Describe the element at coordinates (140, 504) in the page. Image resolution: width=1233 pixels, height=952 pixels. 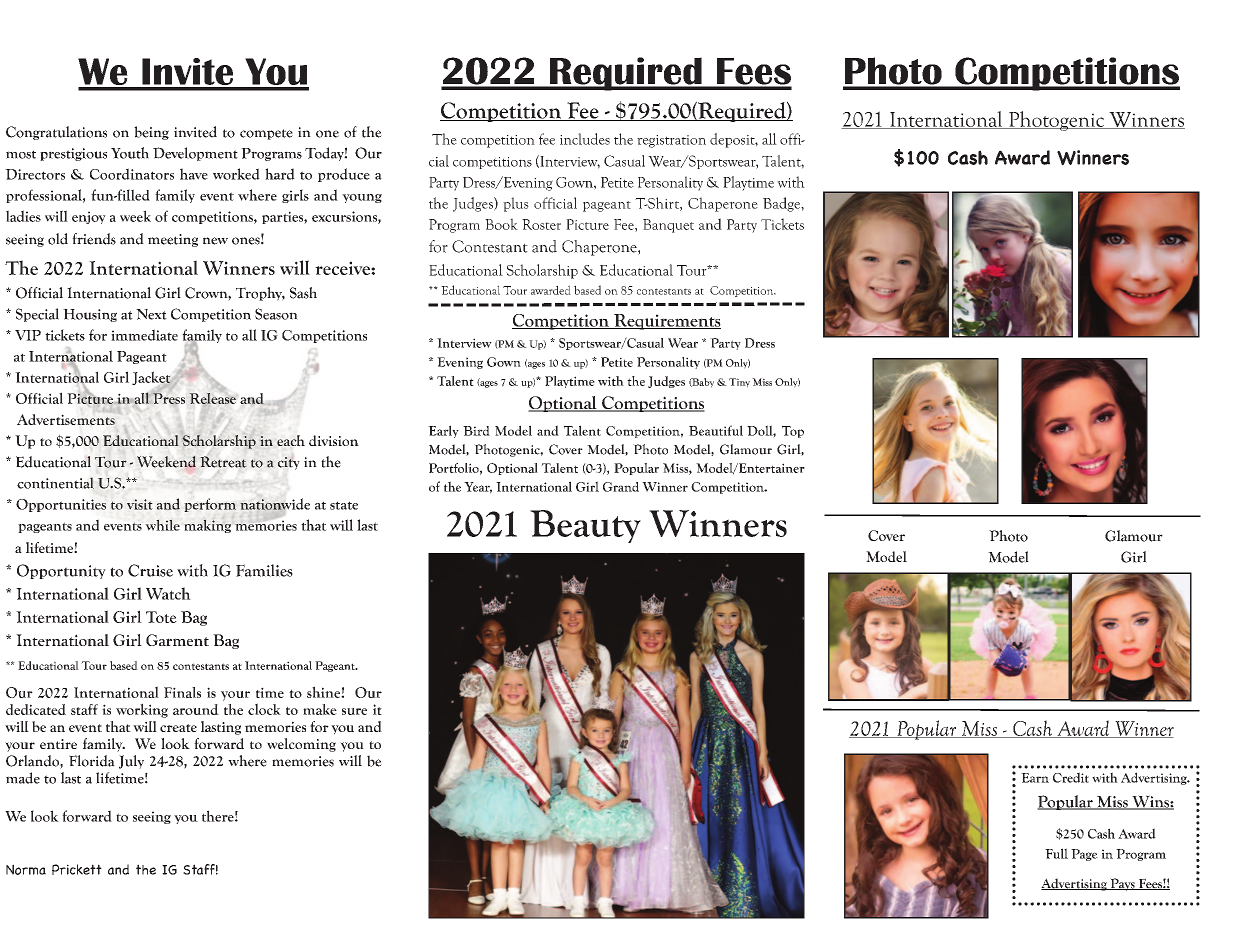
I see `visit` at that location.
